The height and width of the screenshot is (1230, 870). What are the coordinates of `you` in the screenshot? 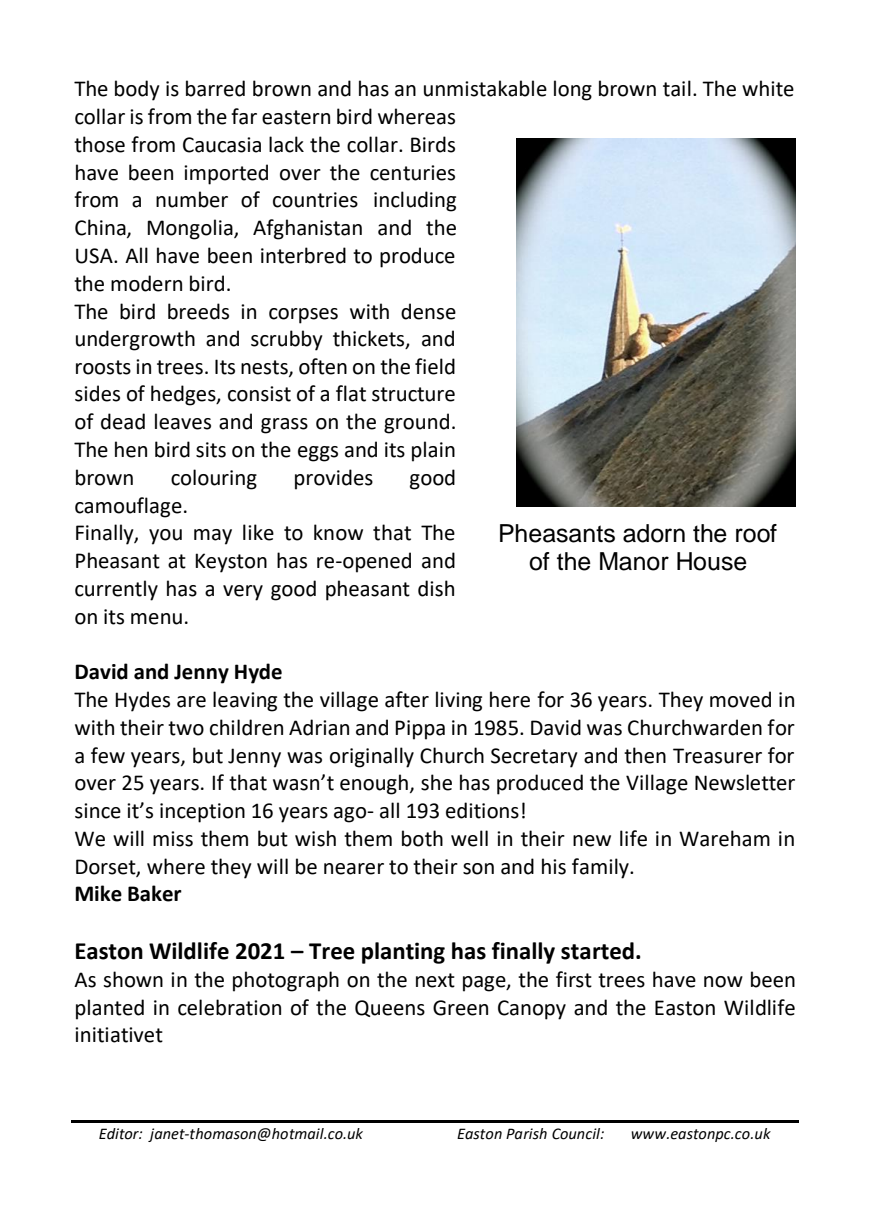 It's located at (165, 537).
